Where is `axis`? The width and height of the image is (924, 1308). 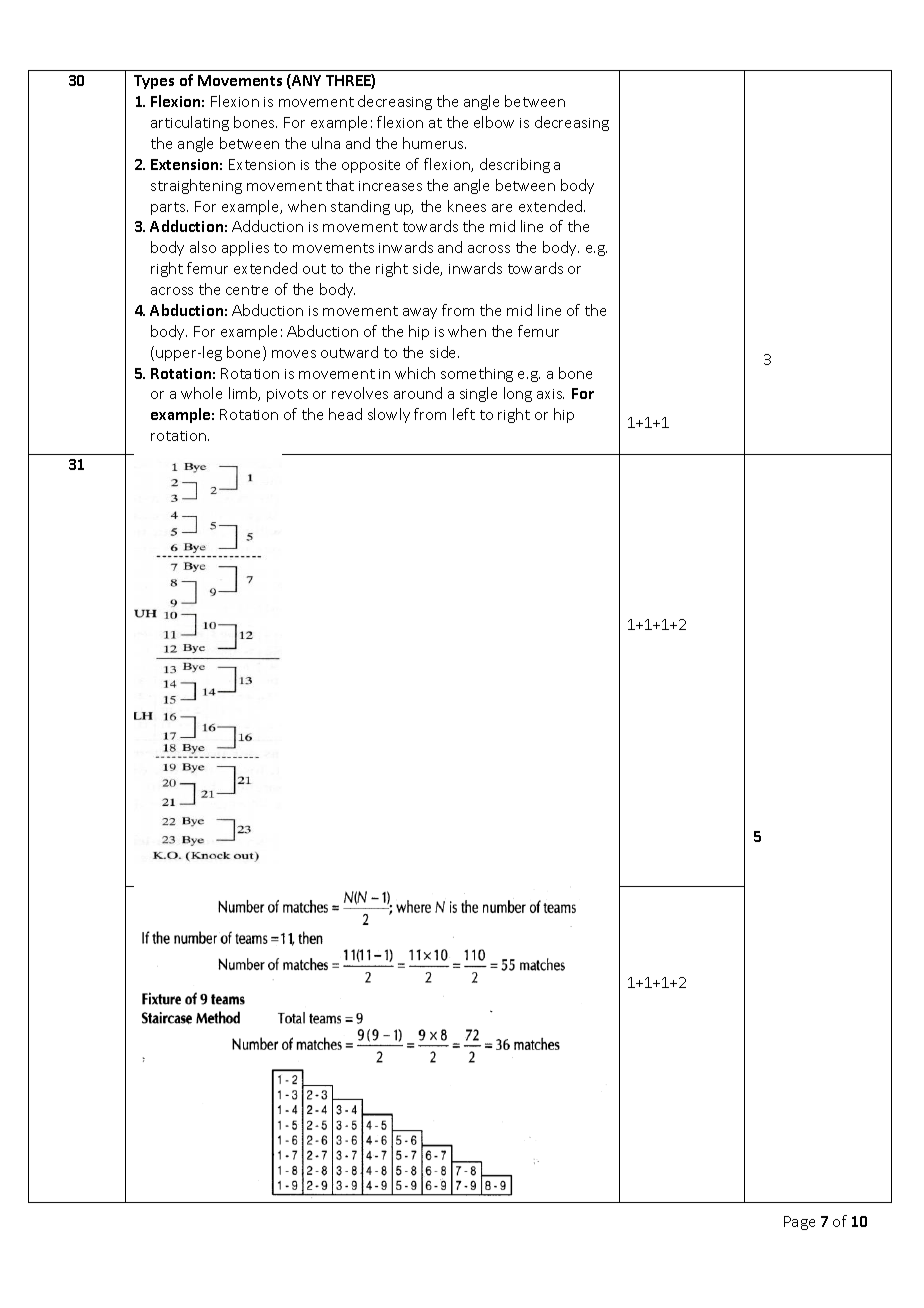 axis is located at coordinates (550, 394).
